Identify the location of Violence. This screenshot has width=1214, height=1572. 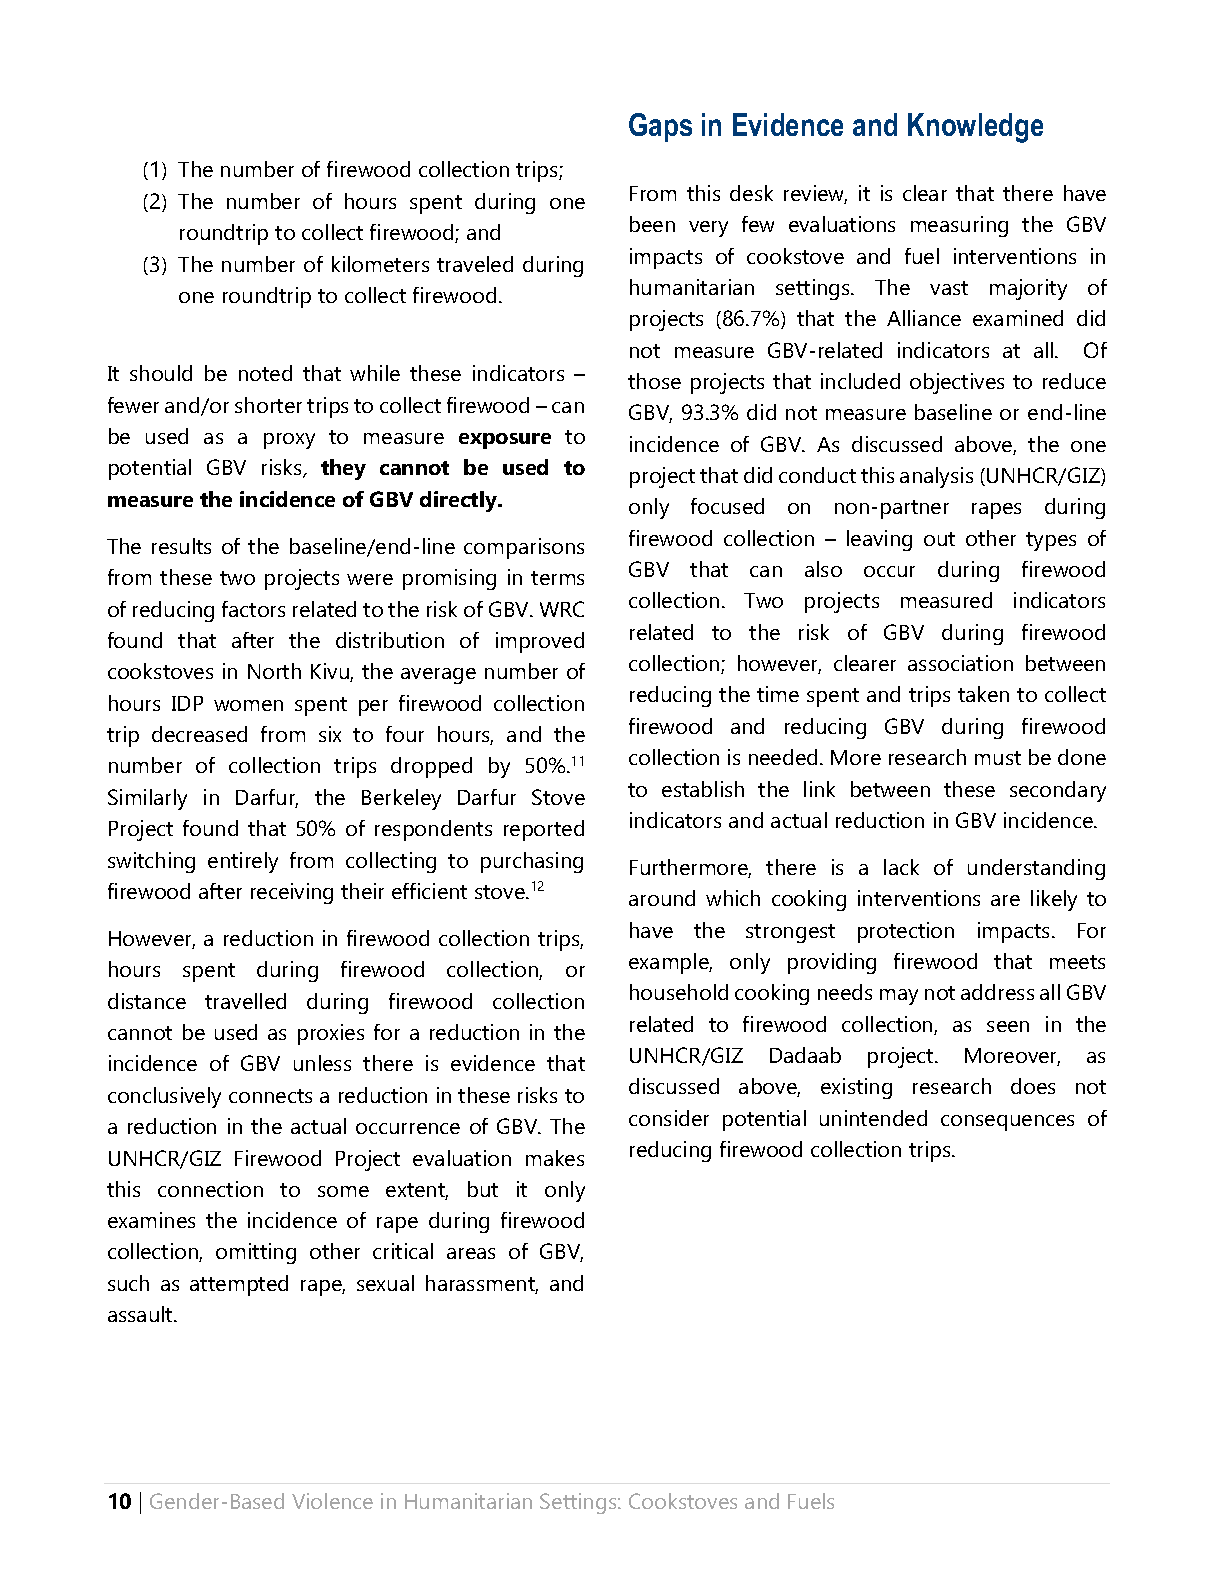
(332, 1501).
